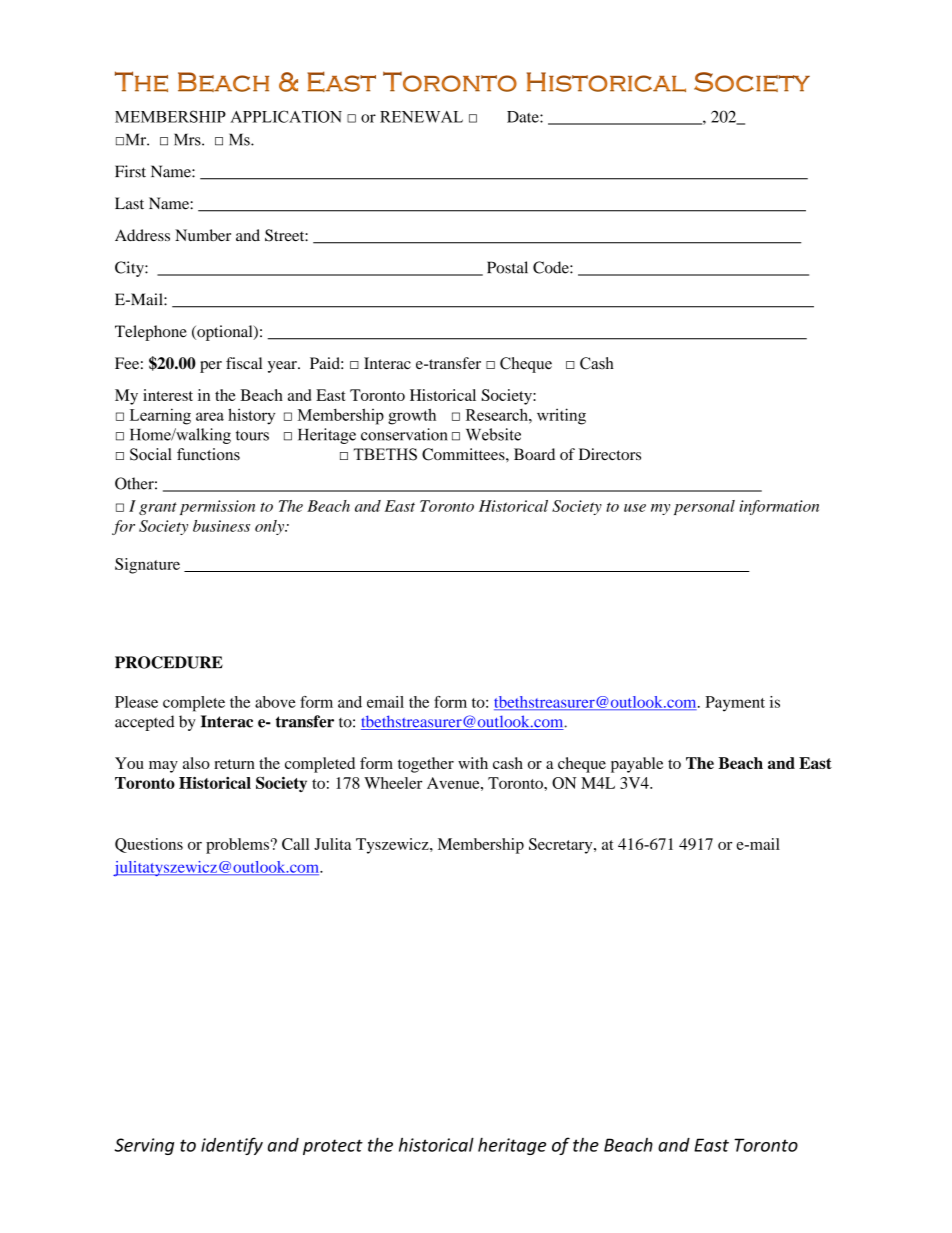  What do you see at coordinates (169, 662) in the page?
I see `PROCEDURE` at bounding box center [169, 662].
